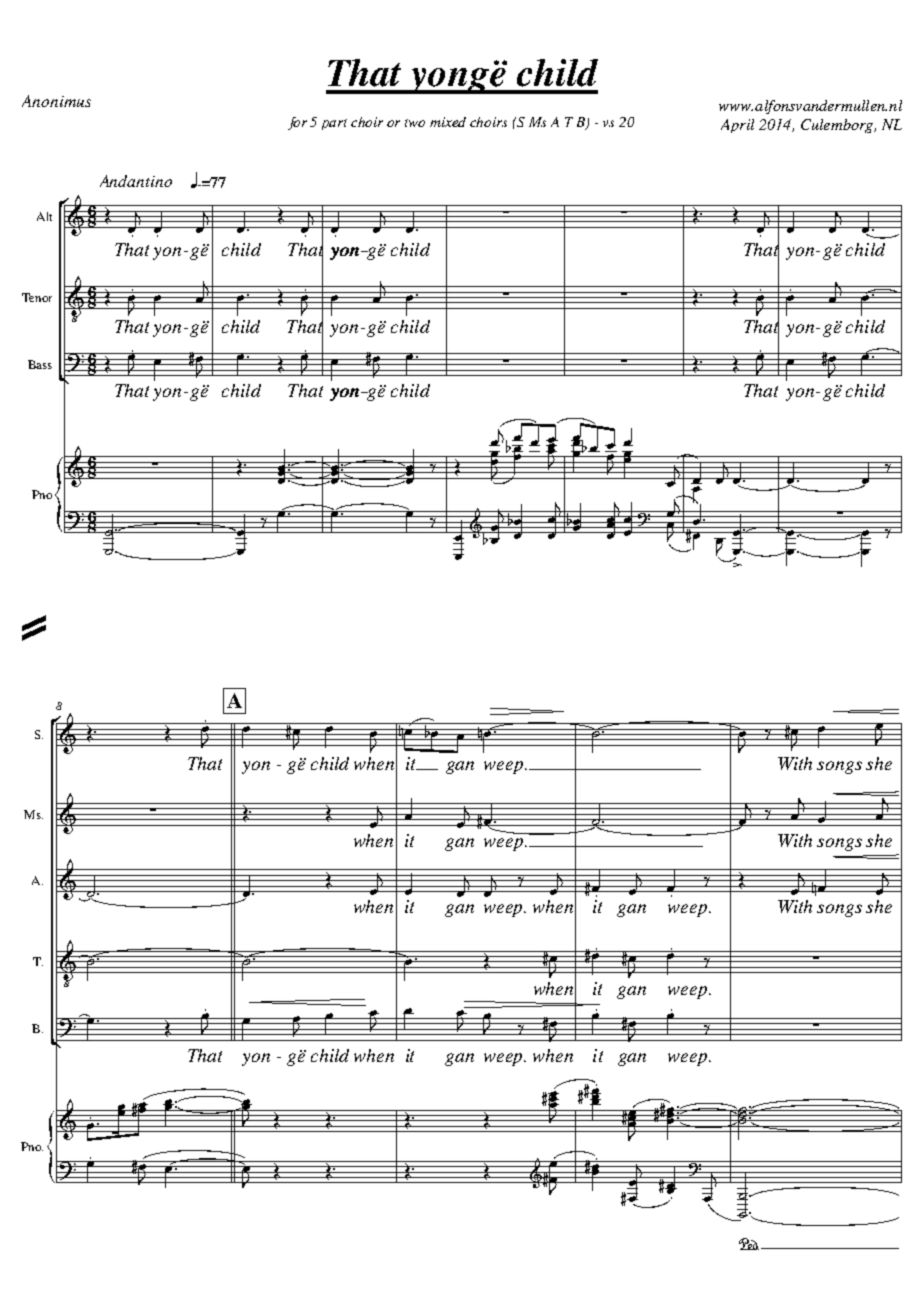 Image resolution: width=924 pixels, height=1308 pixels. What do you see at coordinates (44, 216) in the screenshot?
I see `Alt` at bounding box center [44, 216].
